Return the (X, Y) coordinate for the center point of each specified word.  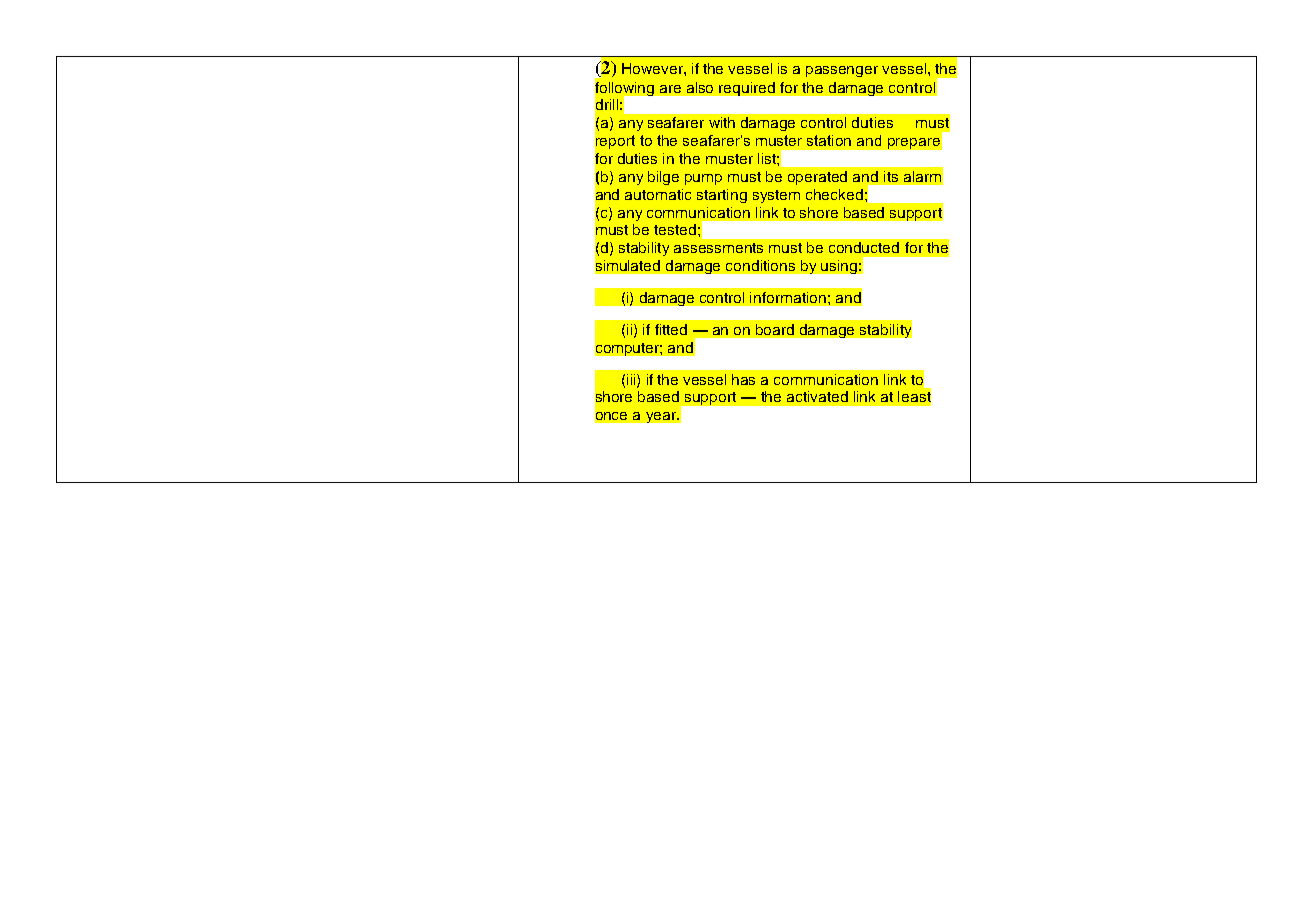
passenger (842, 71)
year (662, 417)
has (743, 379)
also (700, 87)
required (747, 89)
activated (817, 396)
